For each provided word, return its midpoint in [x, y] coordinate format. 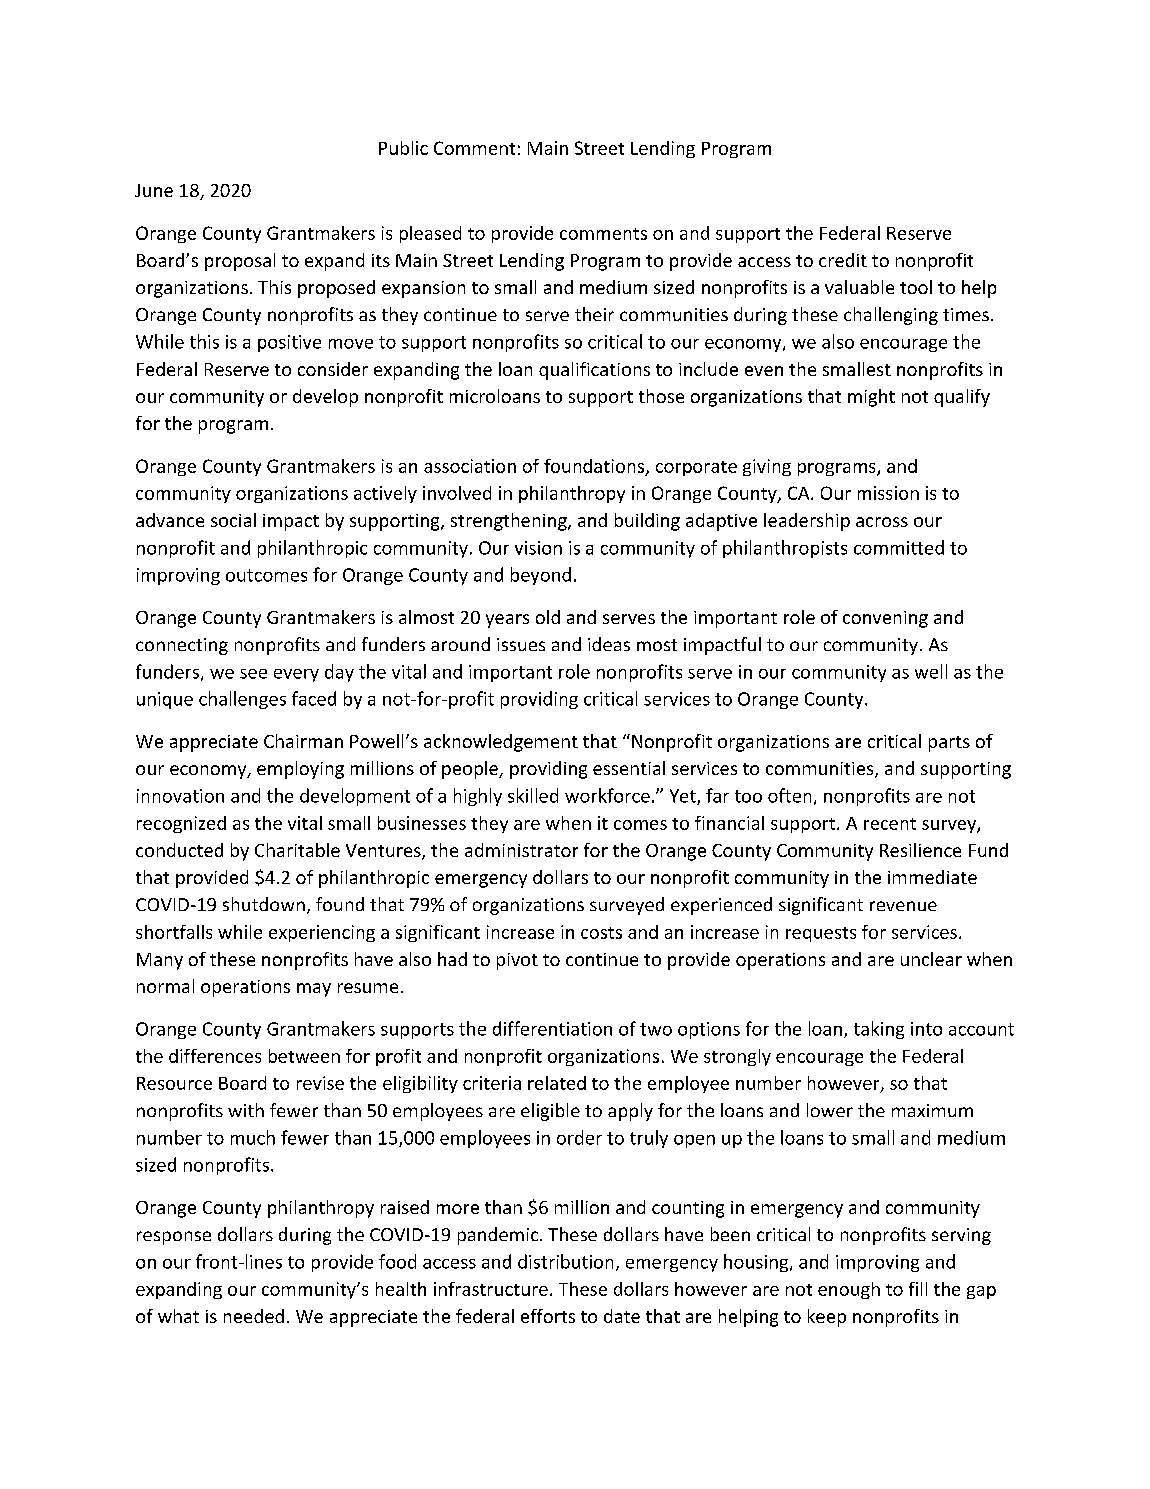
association [470, 466]
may [314, 990]
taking [879, 1030]
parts [949, 744]
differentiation [552, 1028]
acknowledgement [501, 743]
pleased [430, 234]
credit [843, 260]
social [233, 520]
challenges [242, 700]
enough [849, 1290]
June [154, 190]
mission [888, 493]
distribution [565, 1261]
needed [254, 1316]
